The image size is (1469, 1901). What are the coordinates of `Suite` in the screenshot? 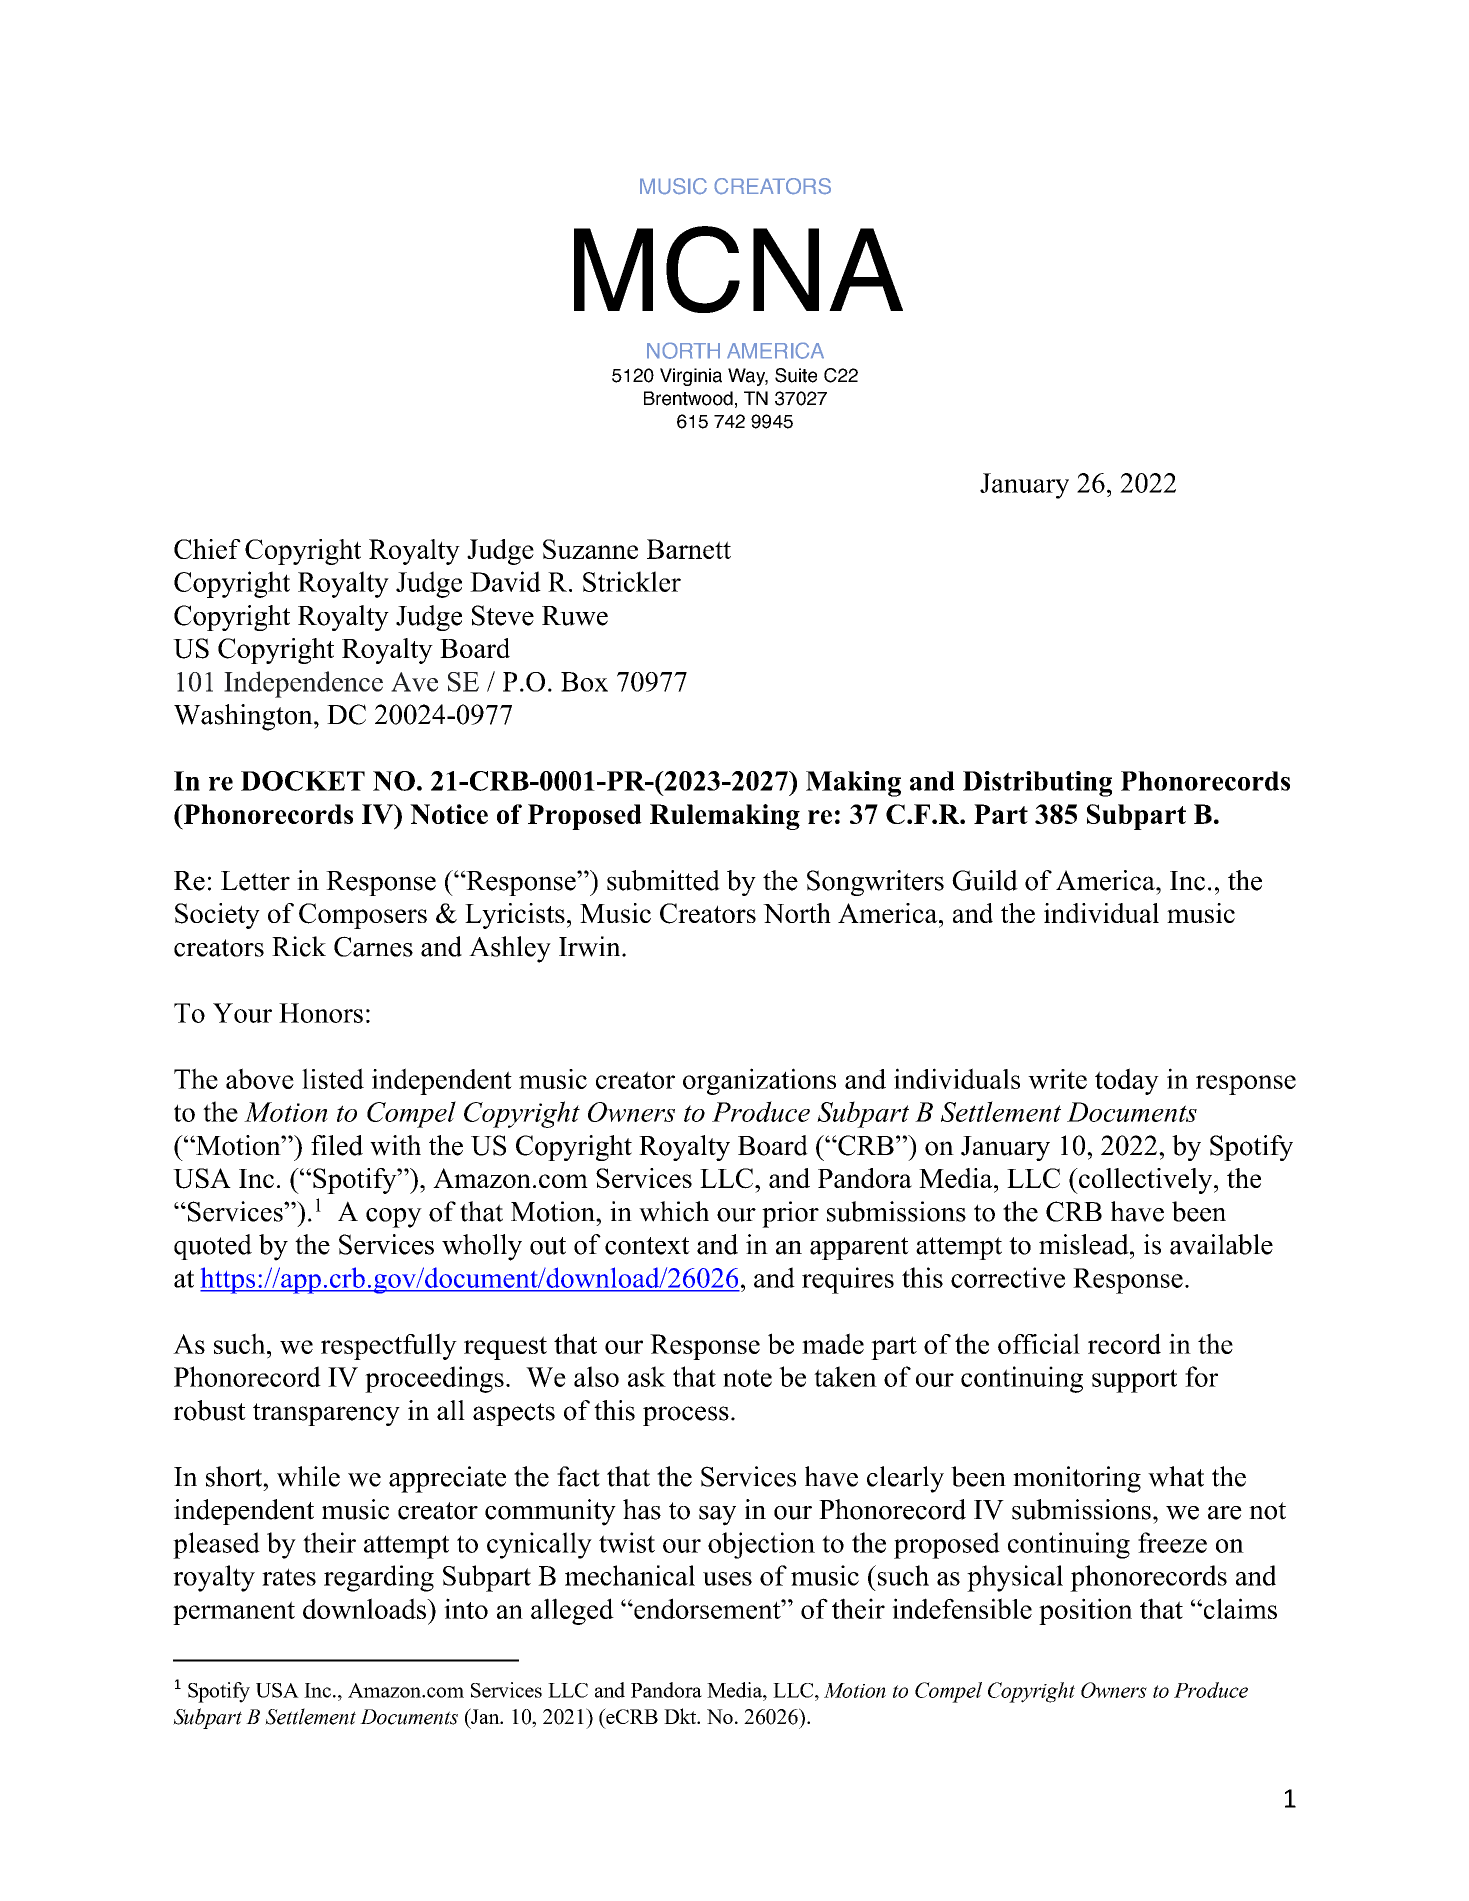 It's located at (796, 375).
